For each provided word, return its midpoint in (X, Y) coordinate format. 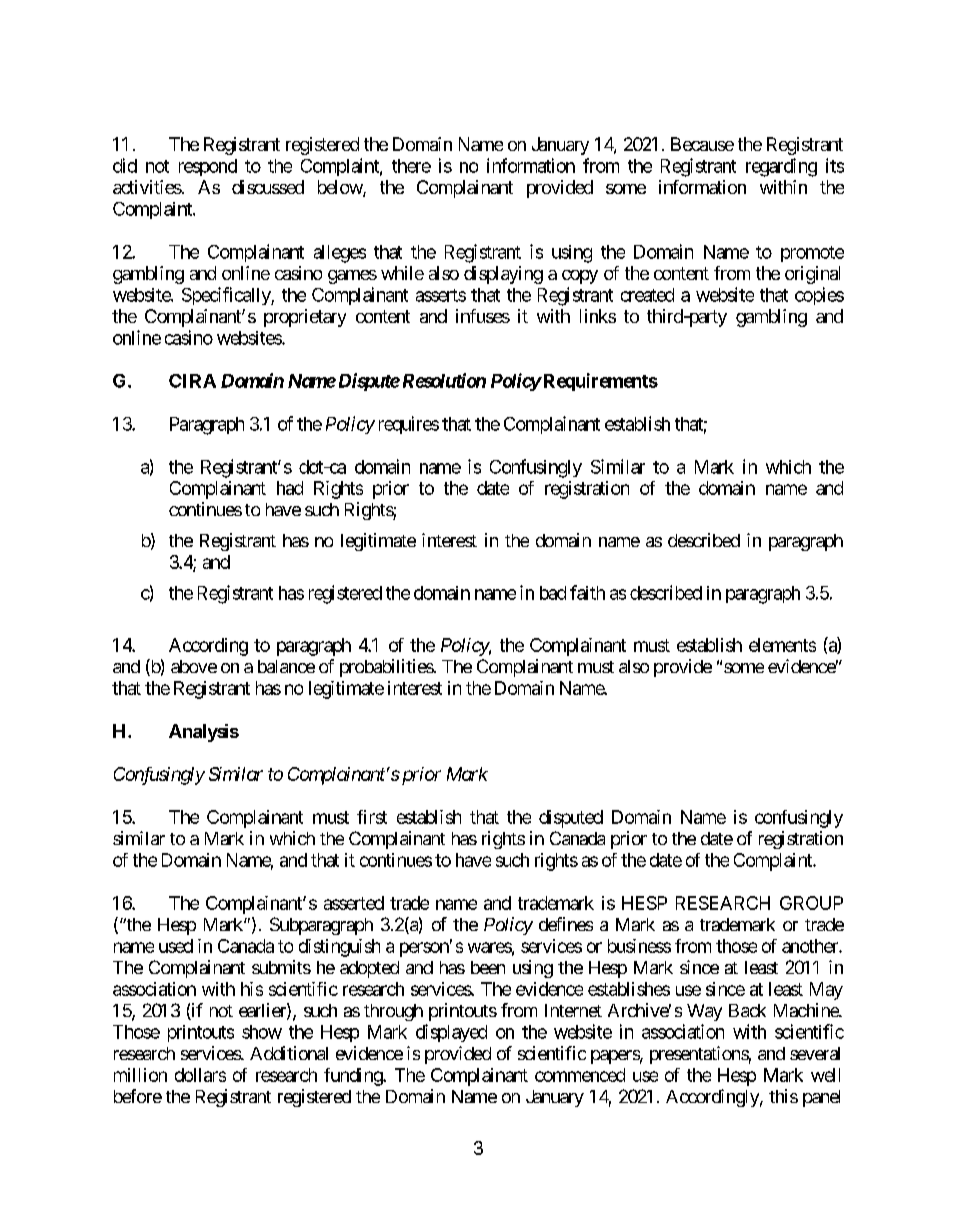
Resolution (442, 380)
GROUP (811, 903)
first (372, 817)
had (290, 488)
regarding (781, 167)
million (140, 1075)
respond (208, 167)
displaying (503, 275)
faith (587, 592)
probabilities (387, 668)
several (815, 1053)
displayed (451, 1033)
